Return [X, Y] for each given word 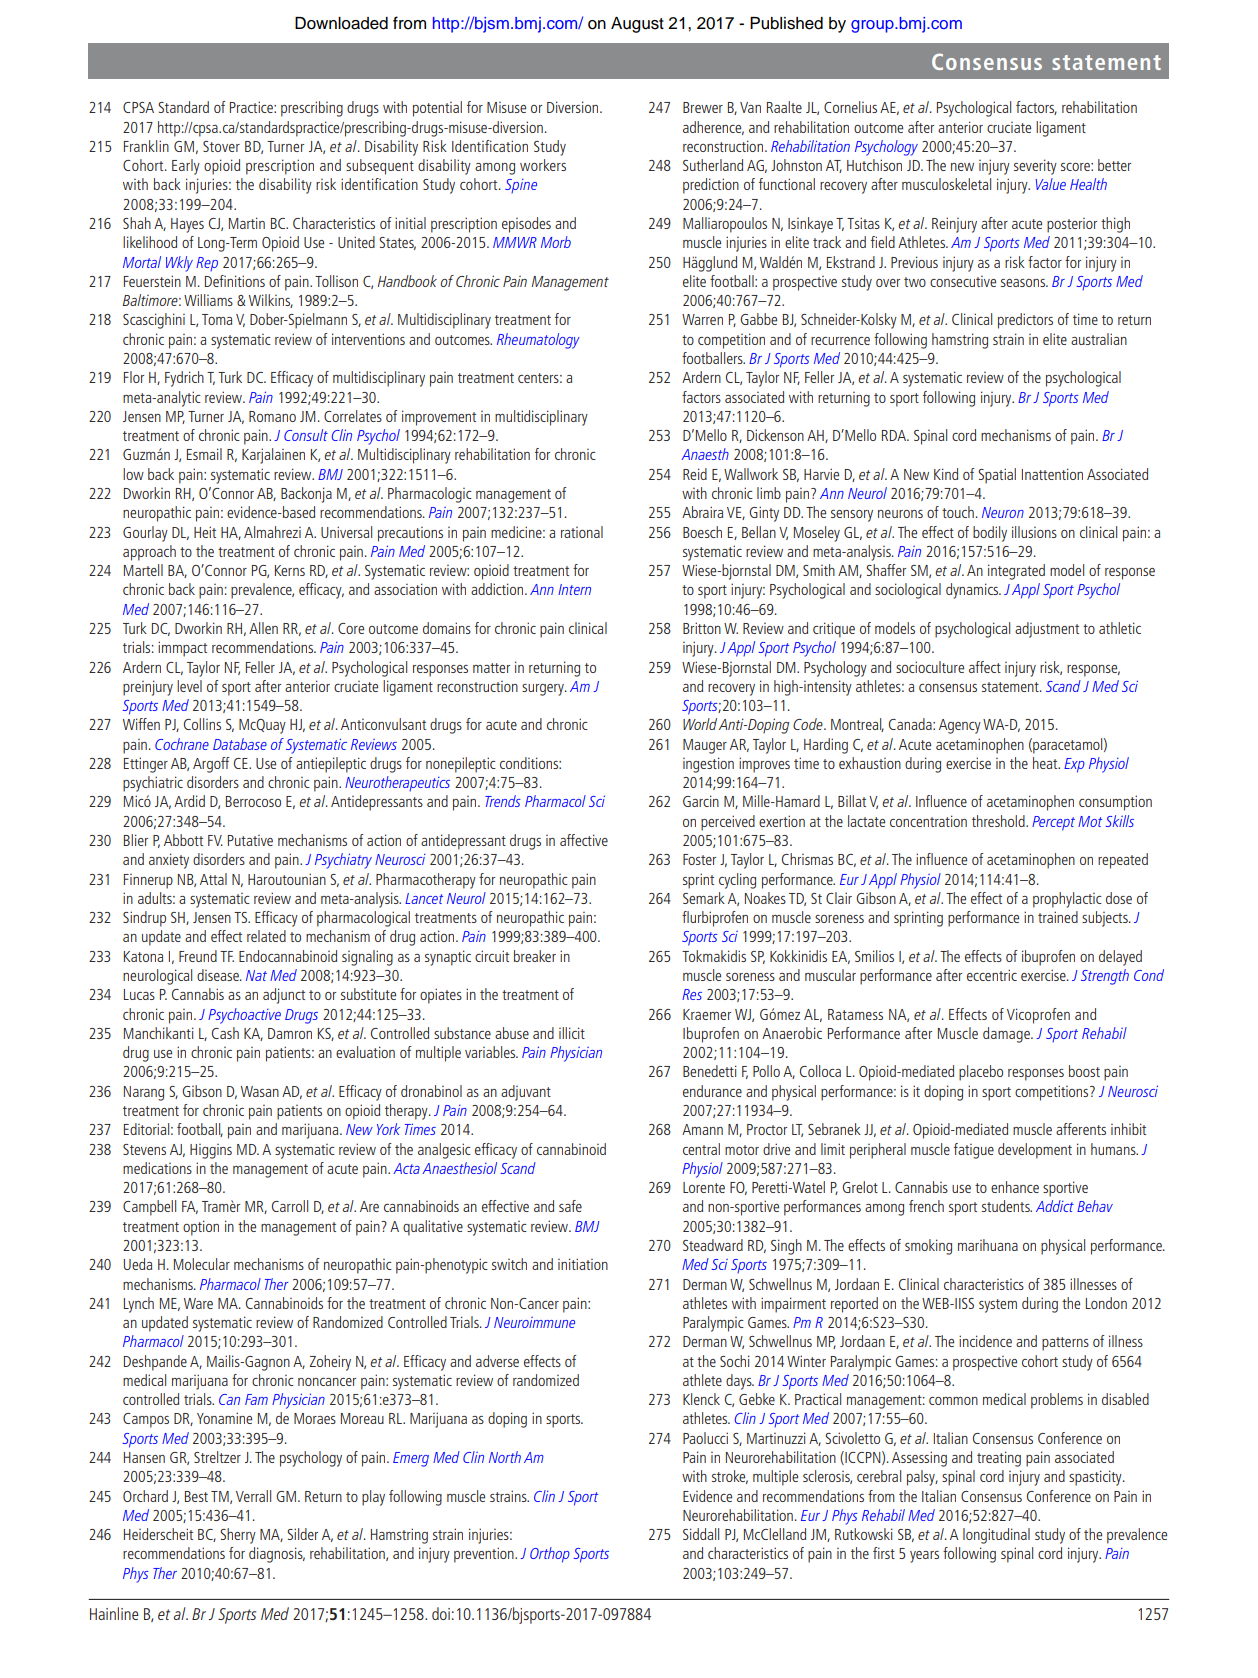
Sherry [238, 1536]
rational [582, 532]
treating [999, 1459]
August [637, 25]
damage [1007, 1035]
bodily [990, 534]
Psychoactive [244, 1016]
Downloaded [341, 23]
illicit [572, 1033]
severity [1035, 167]
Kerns [290, 570]
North [505, 1457]
